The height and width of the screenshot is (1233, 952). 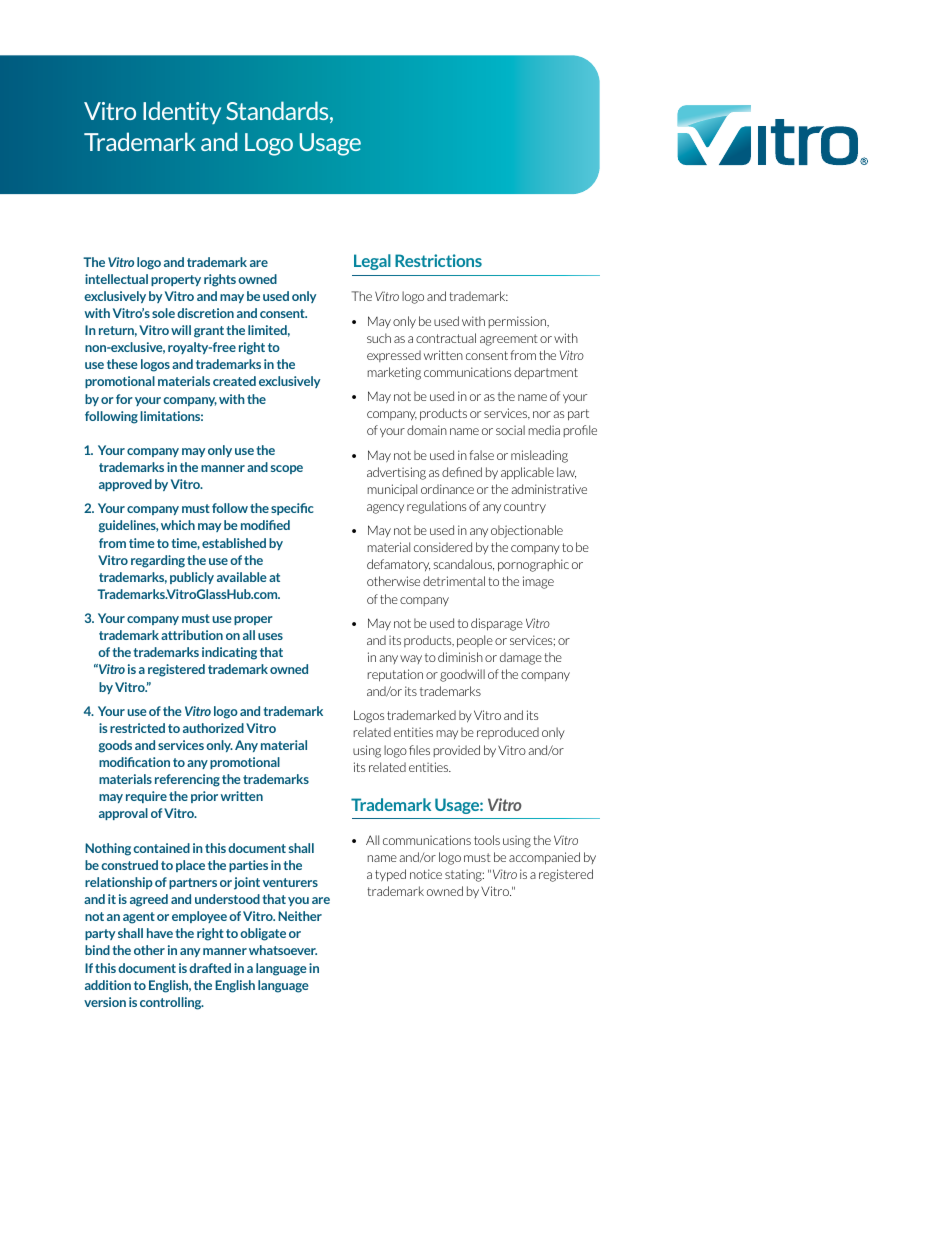 What do you see at coordinates (394, 373) in the screenshot?
I see `marketing` at bounding box center [394, 373].
